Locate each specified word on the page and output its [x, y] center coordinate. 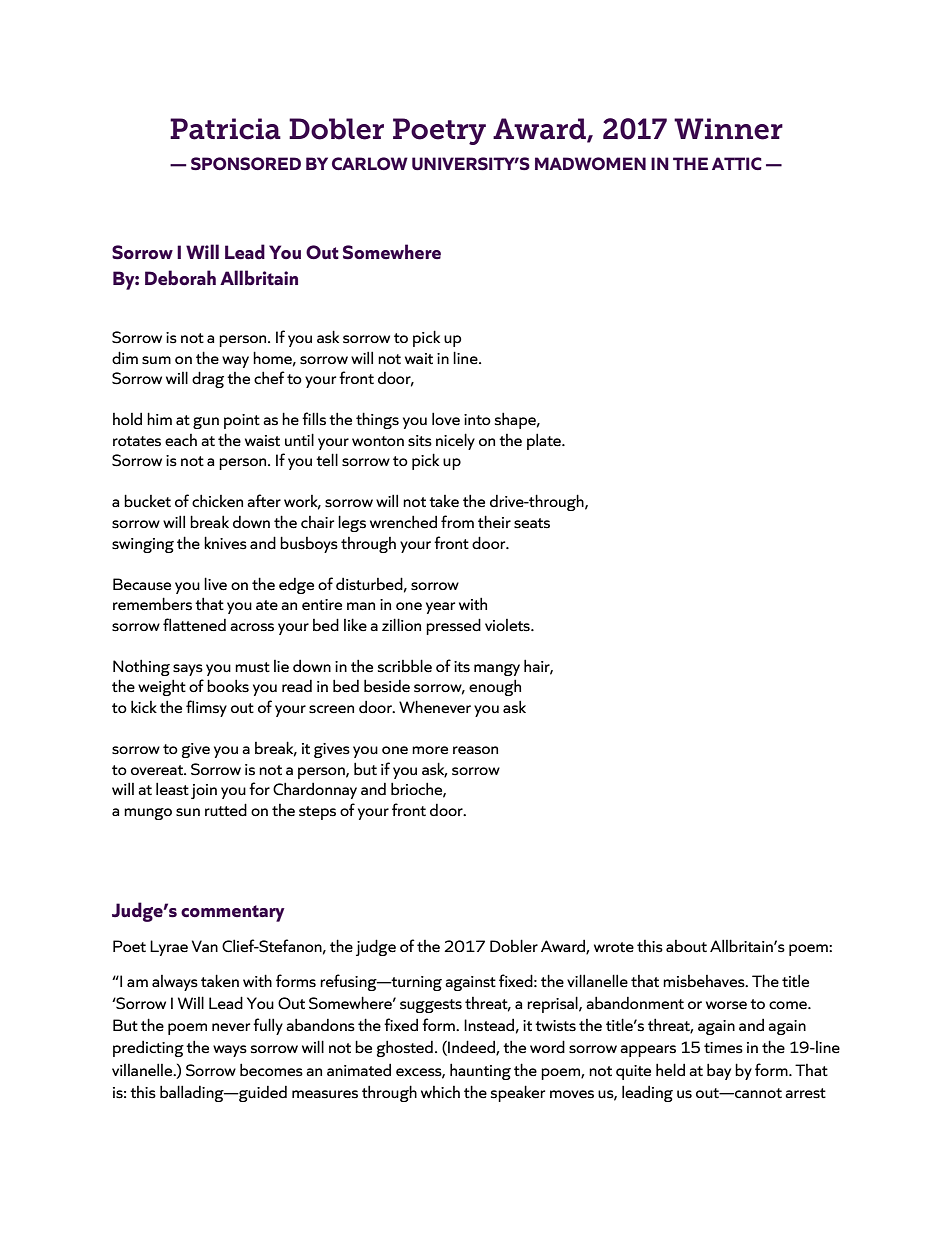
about [686, 946]
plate [545, 441]
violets [508, 625]
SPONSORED [246, 163]
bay [719, 1071]
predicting [148, 1049]
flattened [194, 625]
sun [188, 812]
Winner [728, 129]
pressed [453, 626]
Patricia [225, 129]
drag [208, 379]
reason [475, 750]
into [477, 419]
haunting [480, 1071]
